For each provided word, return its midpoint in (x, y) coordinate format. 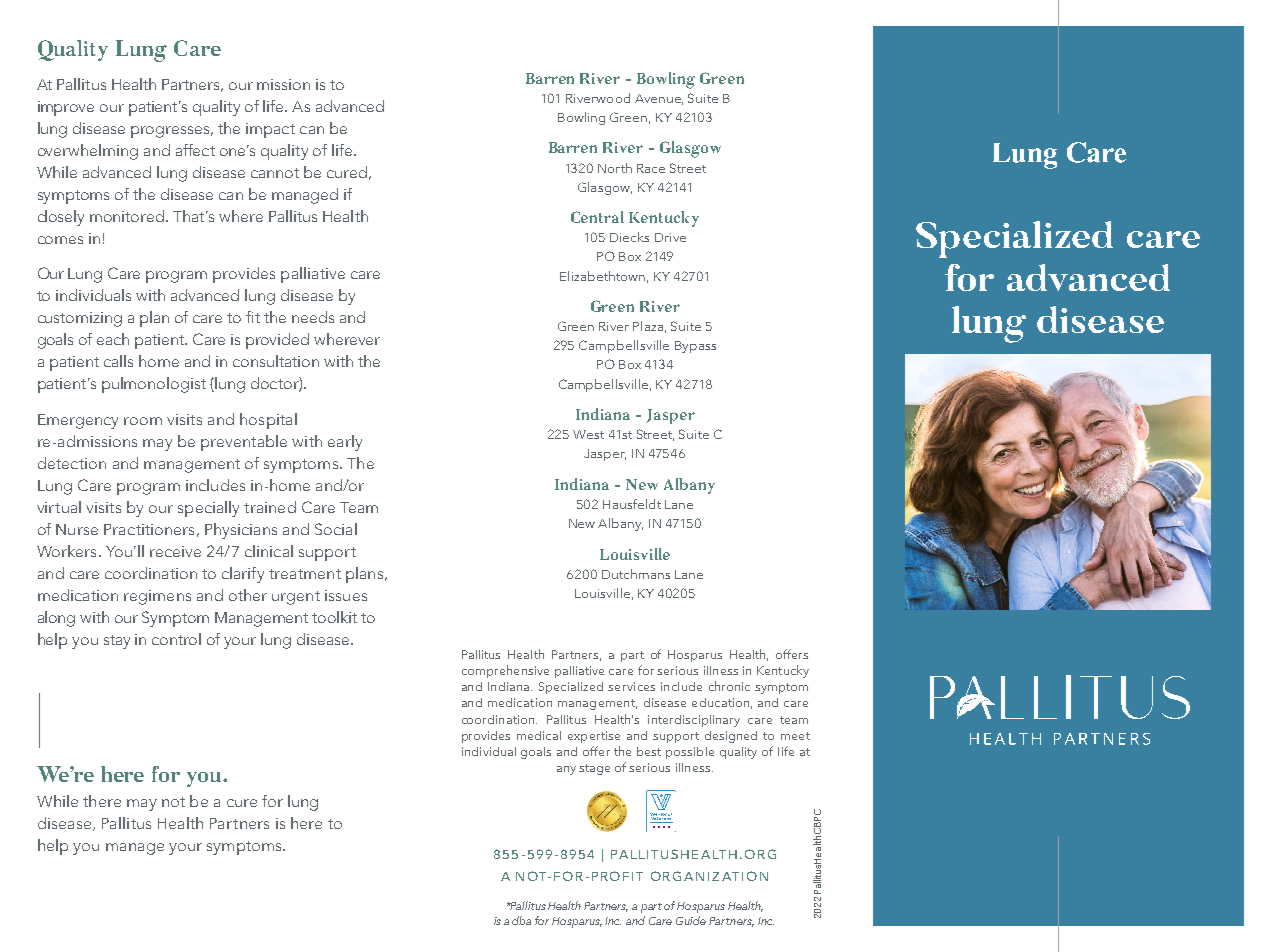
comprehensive (505, 671)
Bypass (695, 347)
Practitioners (149, 529)
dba (521, 920)
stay (117, 642)
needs (313, 317)
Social (336, 529)
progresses (172, 132)
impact (270, 130)
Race (651, 168)
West (588, 434)
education (720, 702)
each (113, 339)
